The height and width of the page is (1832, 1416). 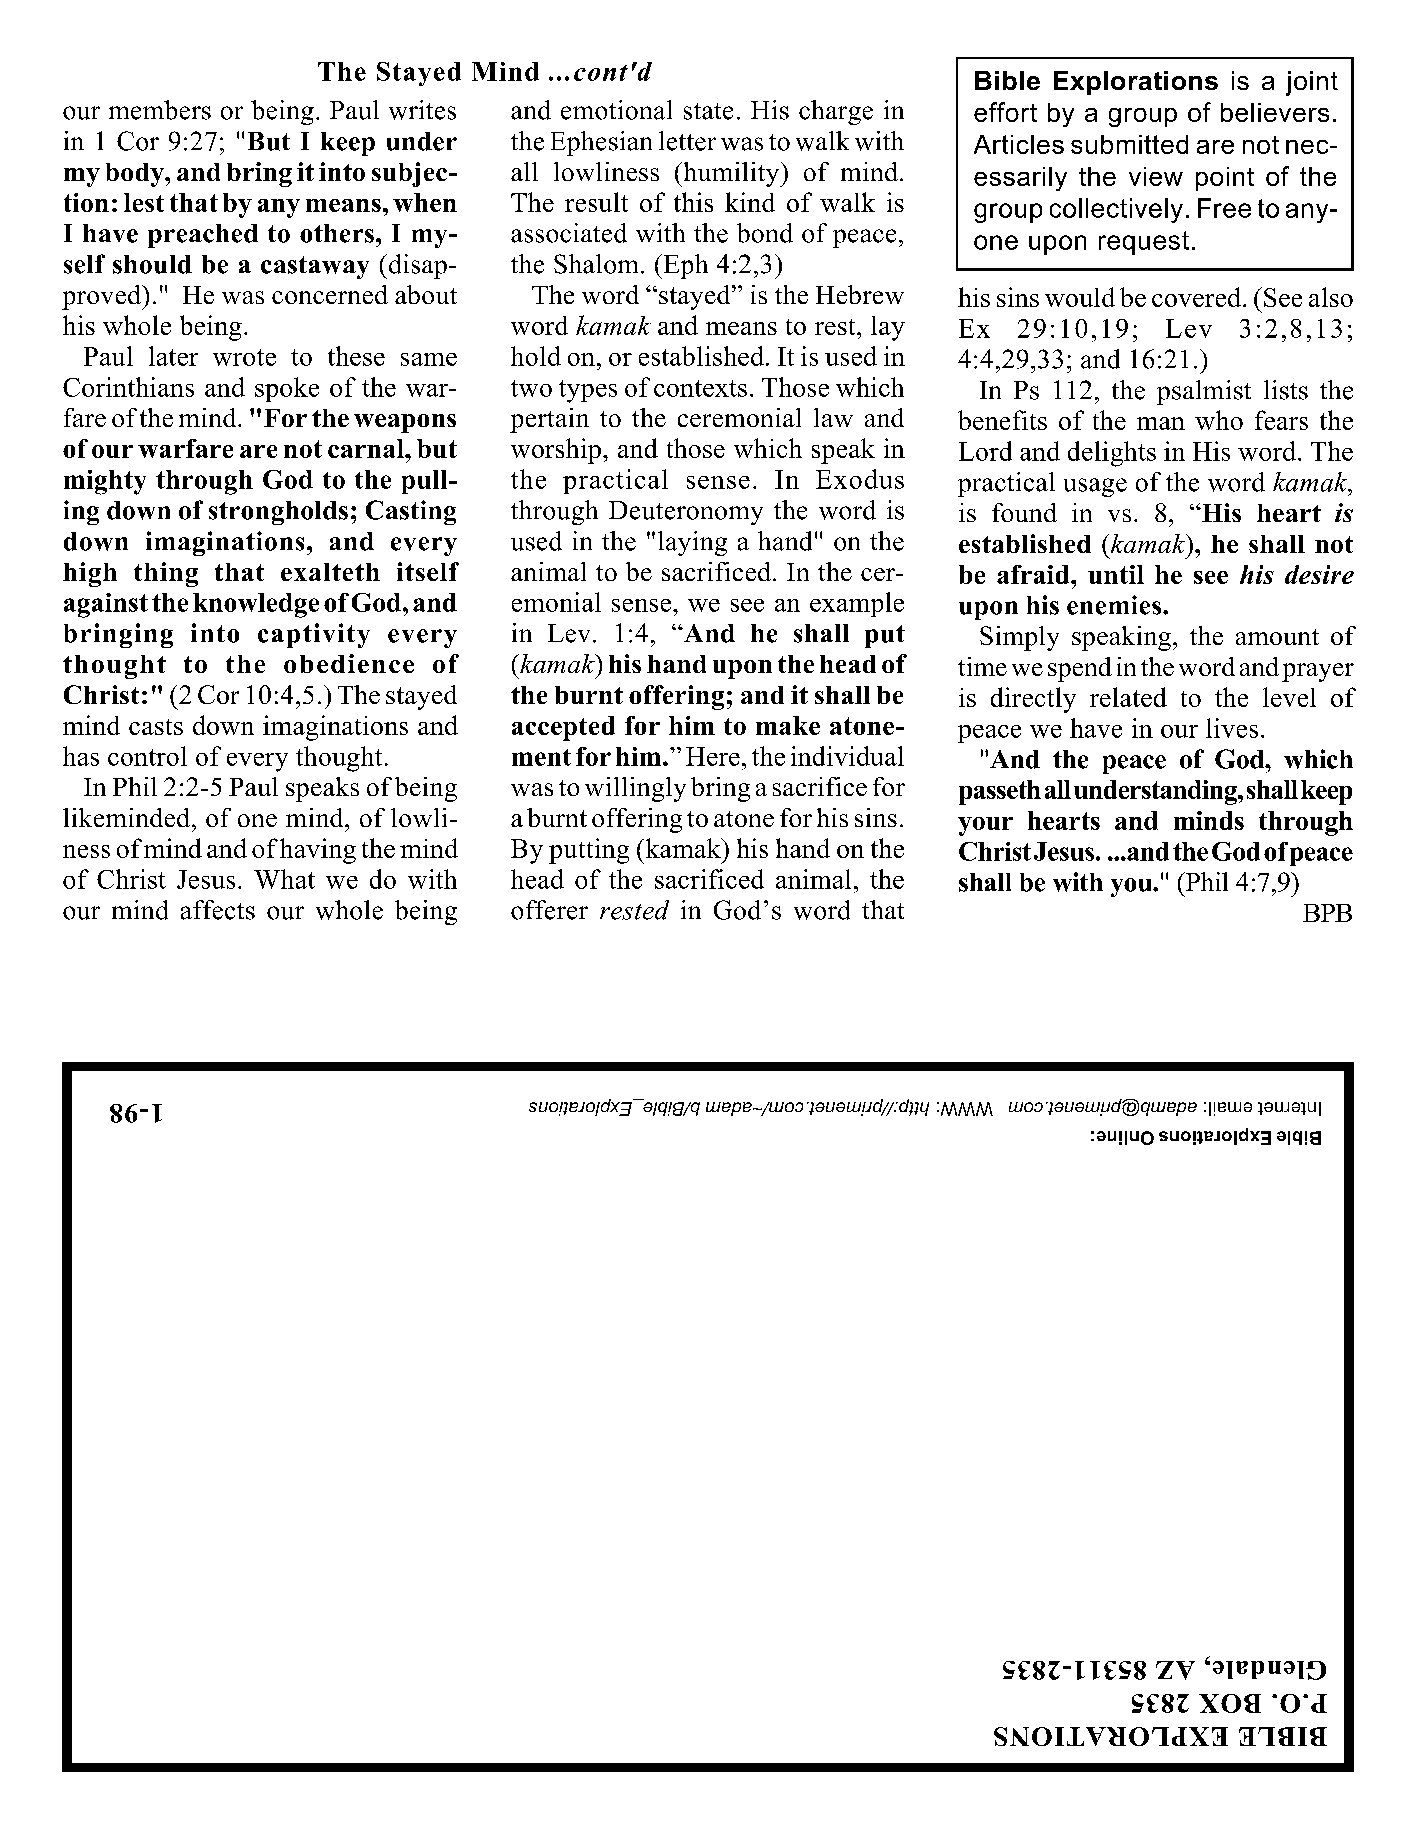 I want to click on wrote, so click(x=244, y=357).
